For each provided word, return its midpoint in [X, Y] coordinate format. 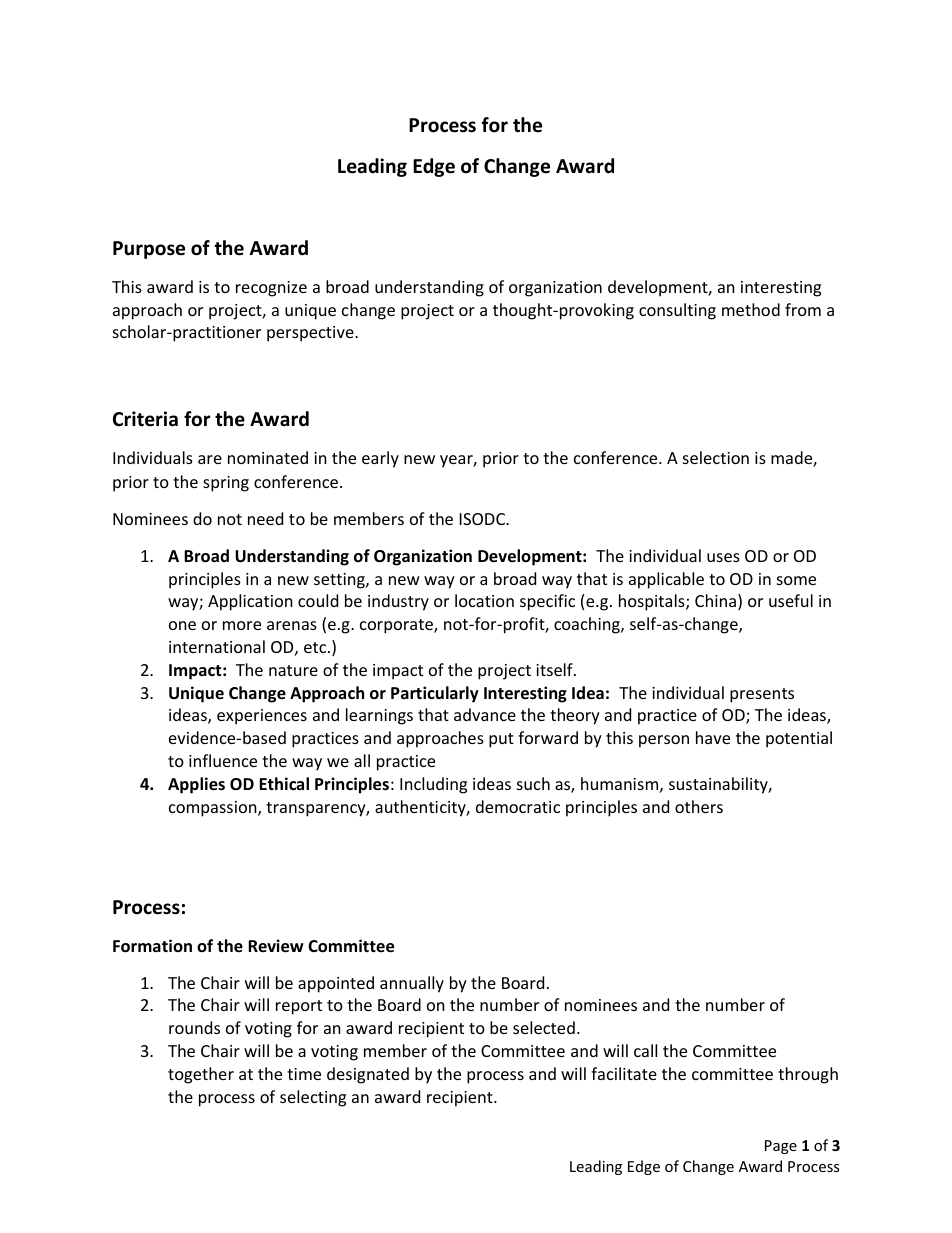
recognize [271, 289]
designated [368, 1075]
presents [762, 695]
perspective [311, 334]
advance [485, 714]
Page [781, 1147]
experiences [262, 717]
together [201, 1075]
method [751, 309]
